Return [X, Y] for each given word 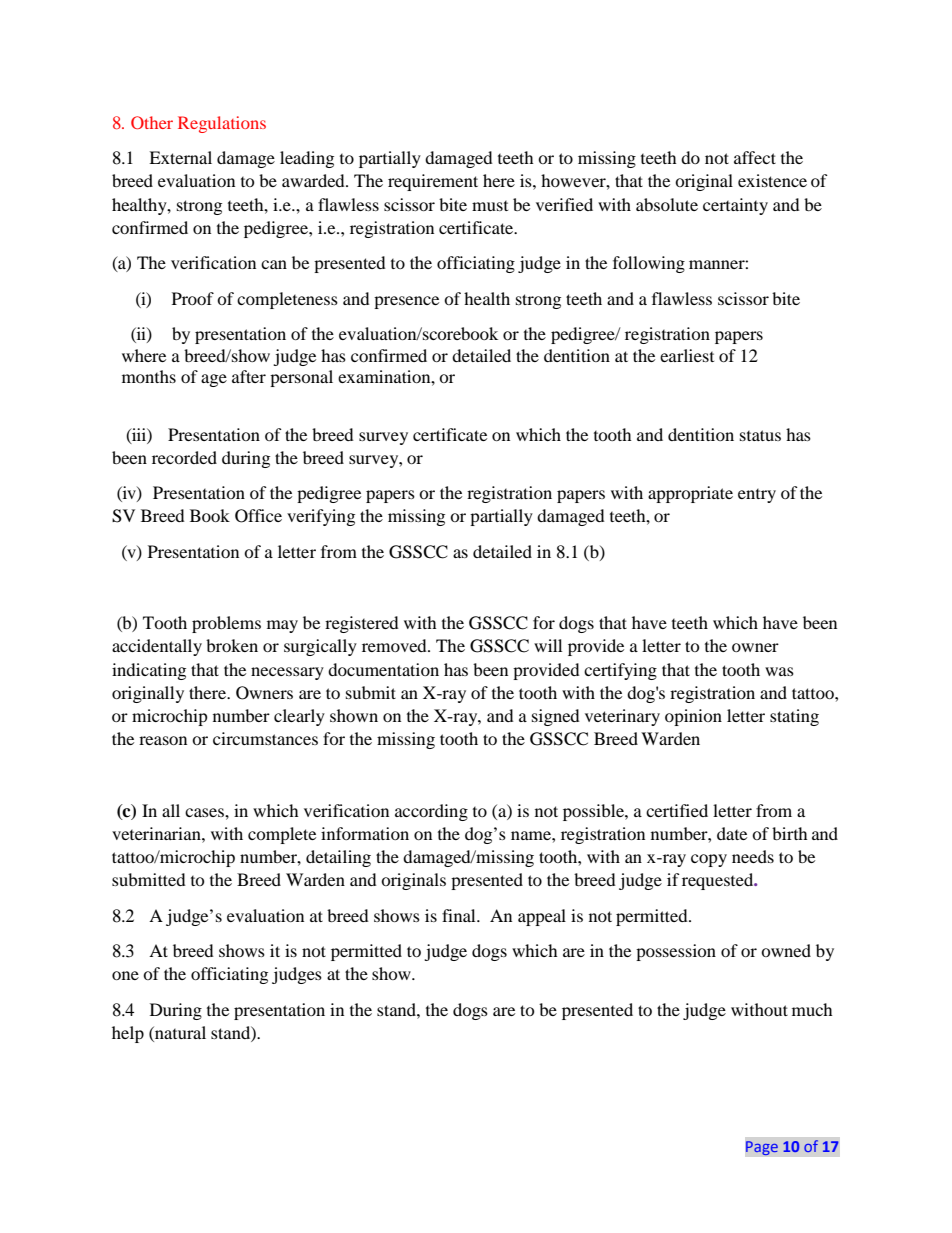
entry [757, 496]
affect [755, 157]
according [431, 812]
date [732, 833]
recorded [184, 457]
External [180, 157]
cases [205, 812]
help [128, 1034]
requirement [433, 182]
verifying [321, 517]
